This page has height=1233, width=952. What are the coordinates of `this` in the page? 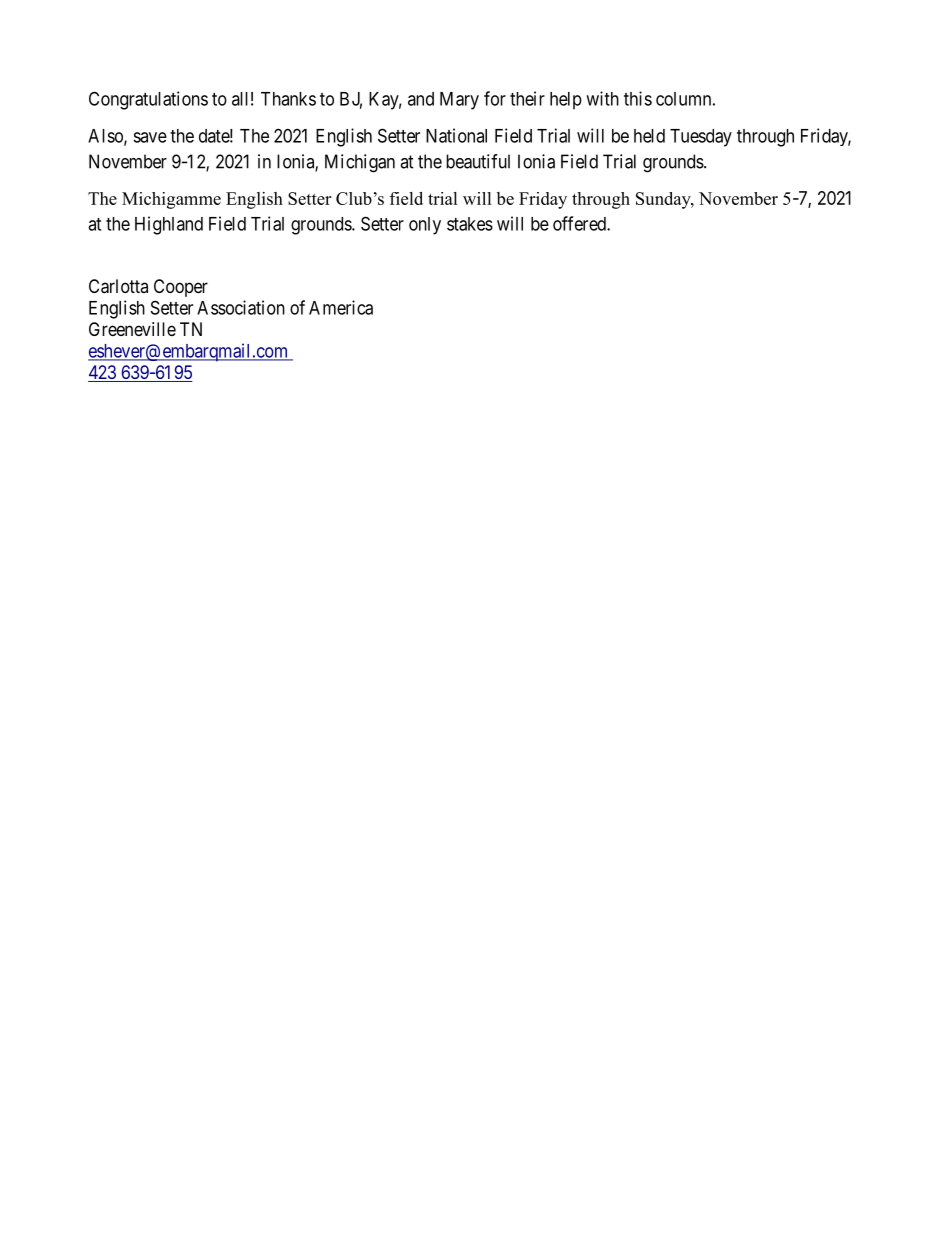 It's located at (638, 98).
